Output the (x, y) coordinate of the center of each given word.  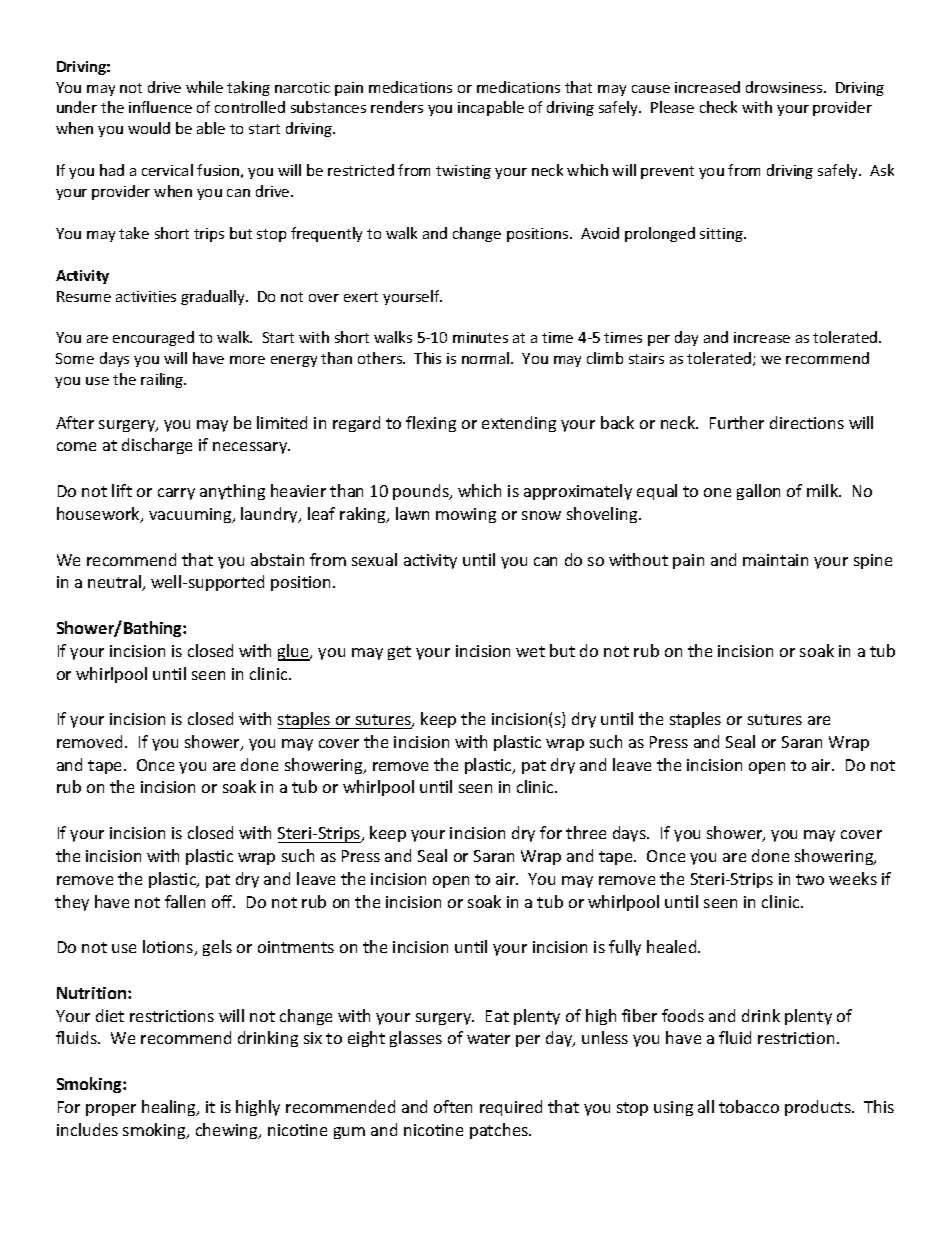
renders (397, 107)
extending (519, 424)
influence (160, 107)
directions (807, 422)
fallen (185, 901)
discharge (157, 446)
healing (170, 1108)
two (810, 879)
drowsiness (785, 87)
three (586, 832)
